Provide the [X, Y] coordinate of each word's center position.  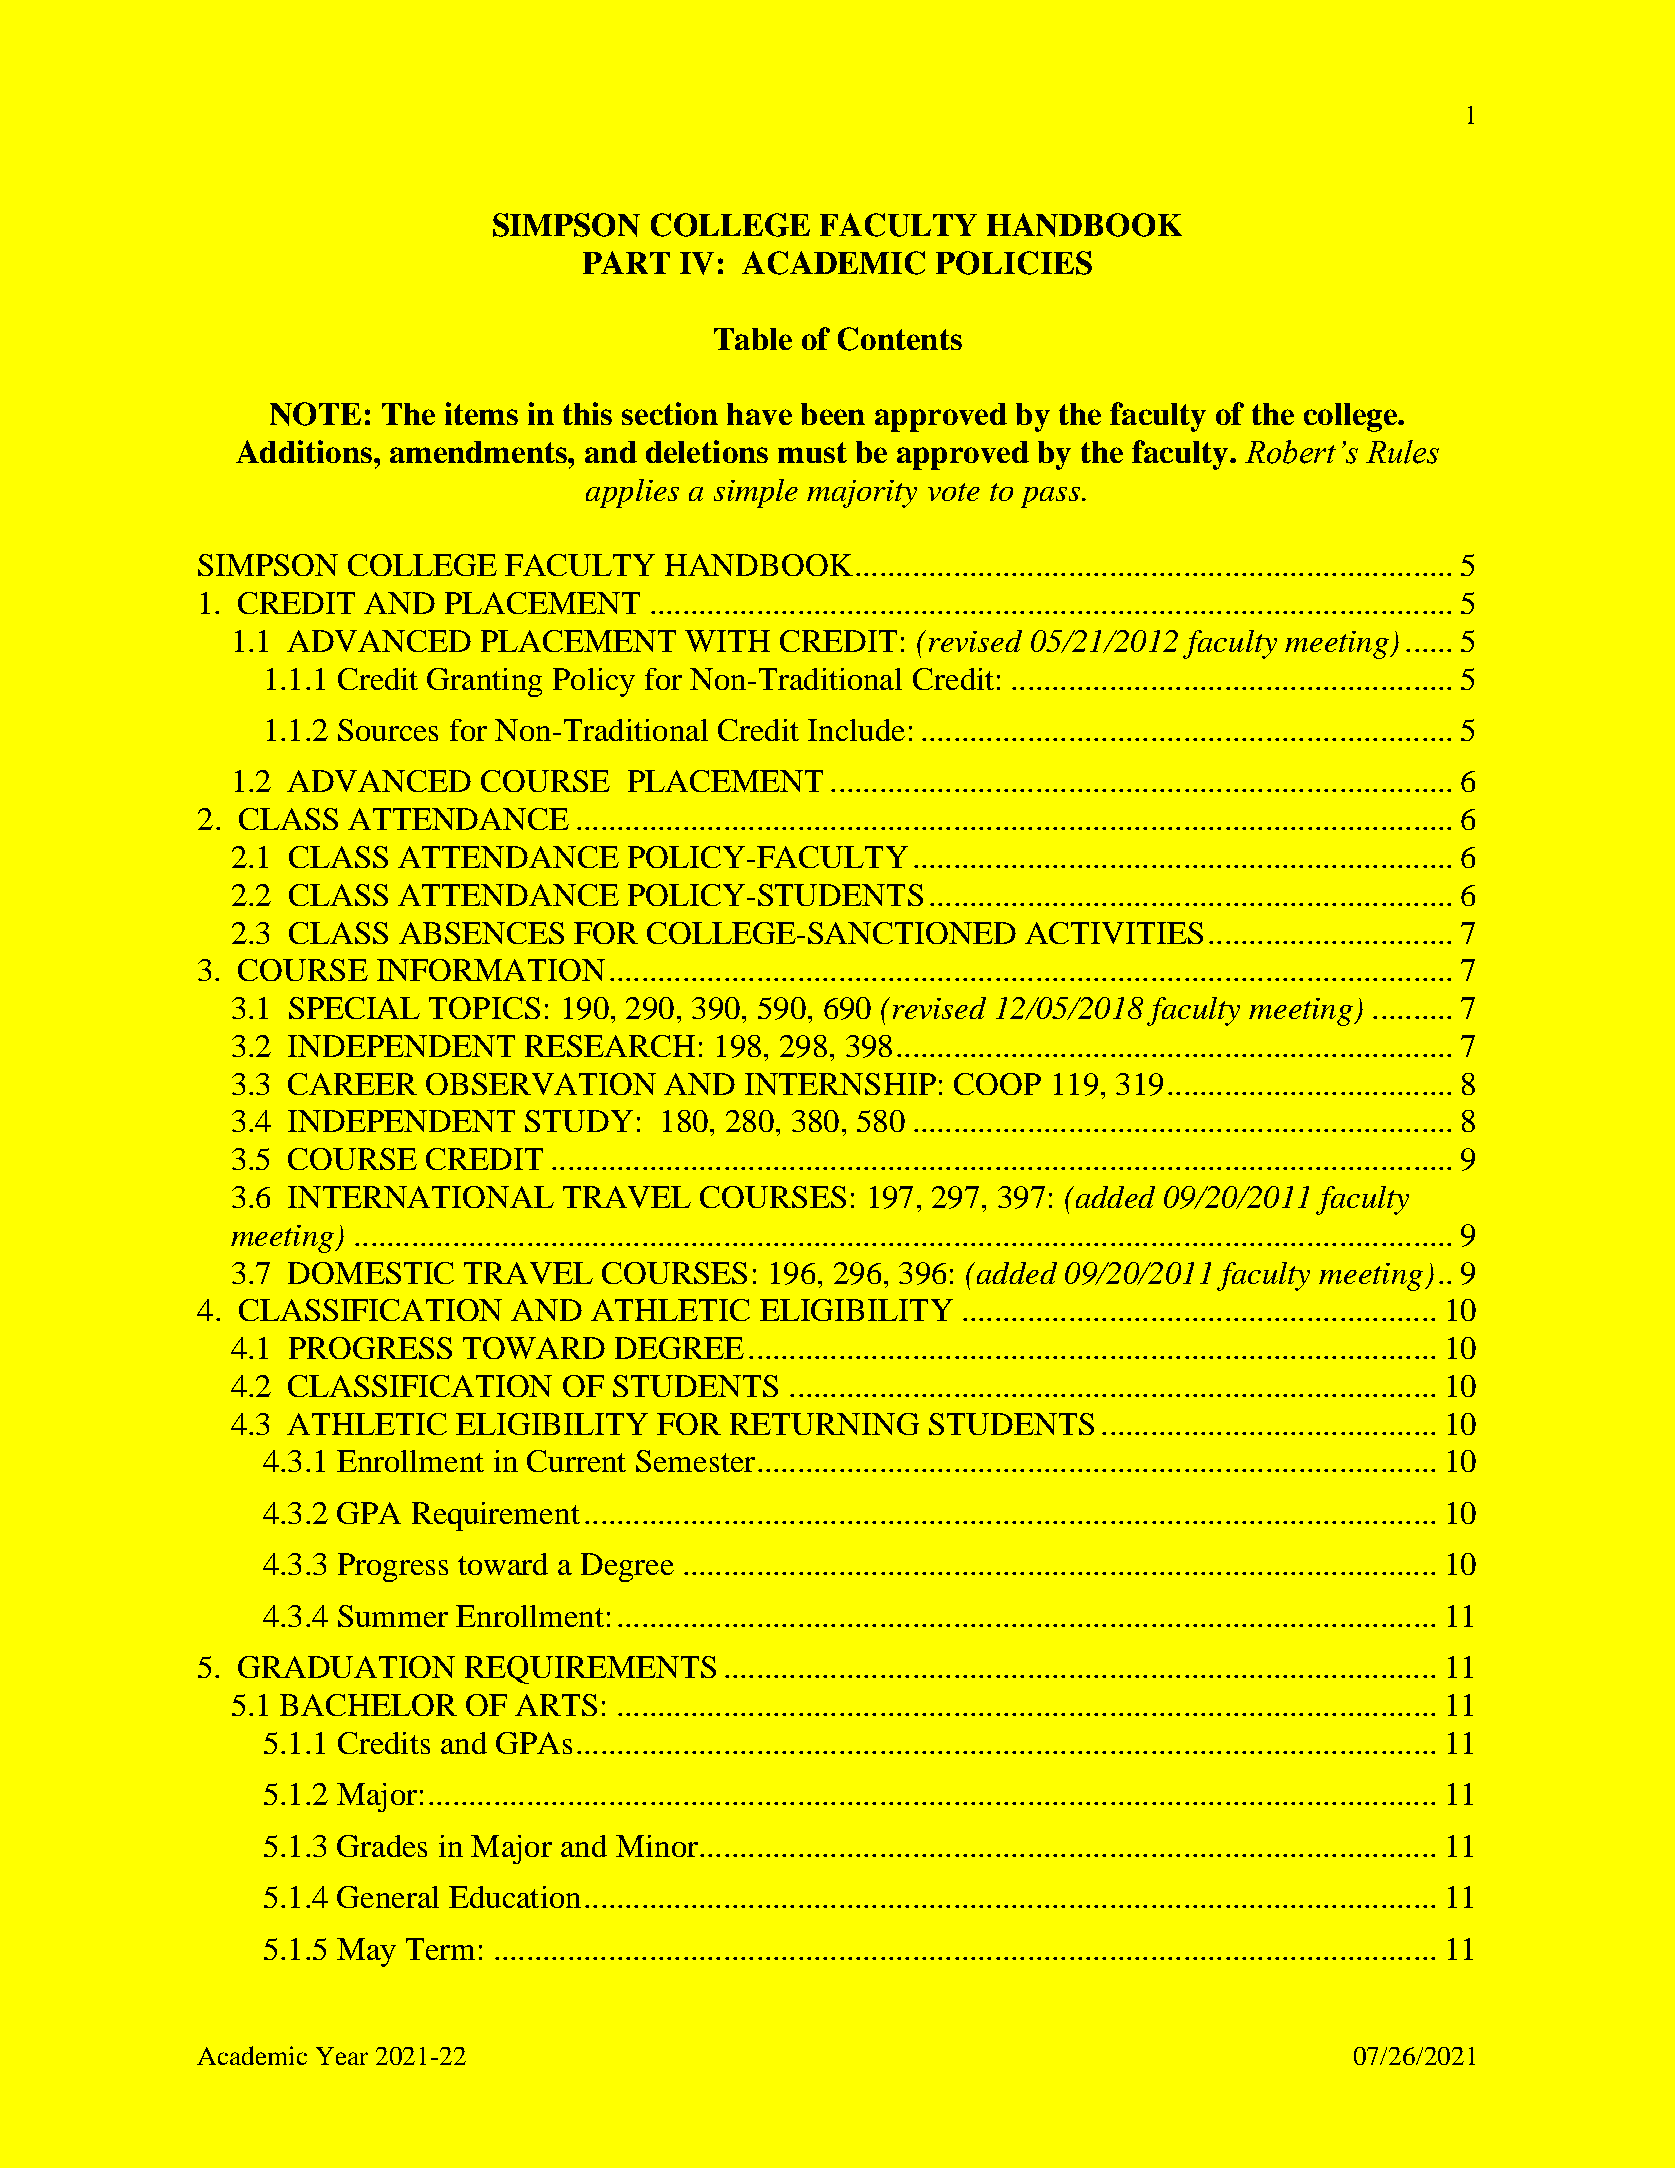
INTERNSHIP [840, 1084]
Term [440, 1949]
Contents [900, 339]
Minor [658, 1846]
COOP [997, 1084]
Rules [1402, 452]
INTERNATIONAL [421, 1197]
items [481, 413]
